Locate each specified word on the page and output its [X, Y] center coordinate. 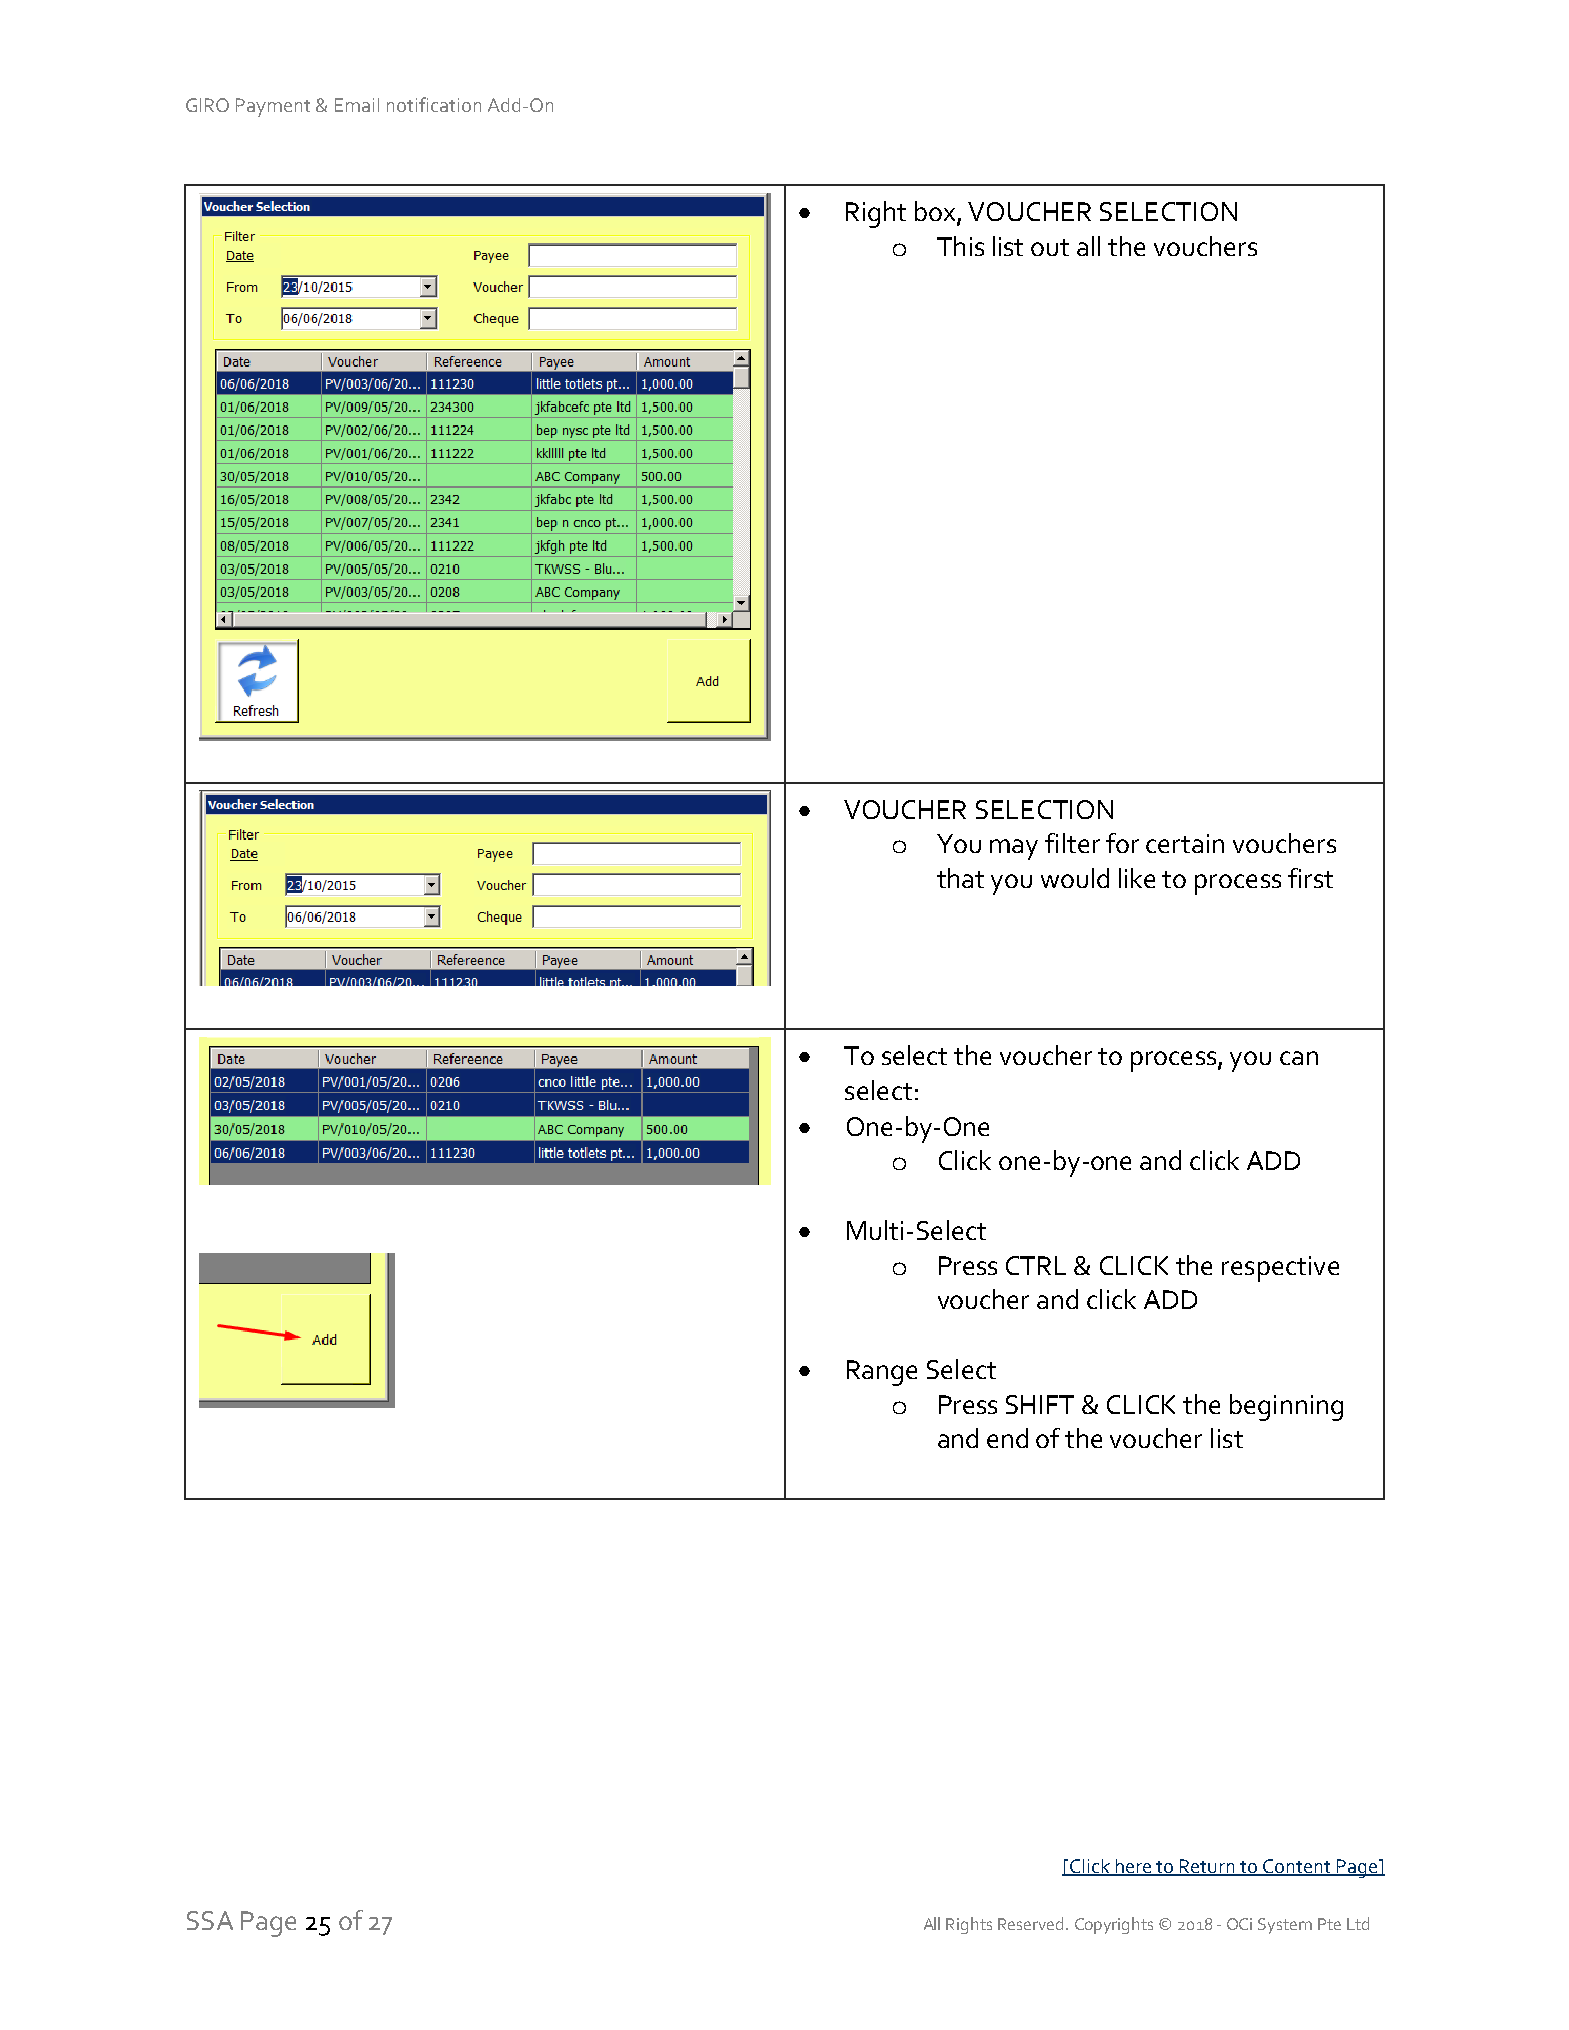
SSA [210, 1920]
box [936, 212]
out [1050, 247]
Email [357, 105]
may [1014, 849]
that [960, 878]
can [1299, 1058]
